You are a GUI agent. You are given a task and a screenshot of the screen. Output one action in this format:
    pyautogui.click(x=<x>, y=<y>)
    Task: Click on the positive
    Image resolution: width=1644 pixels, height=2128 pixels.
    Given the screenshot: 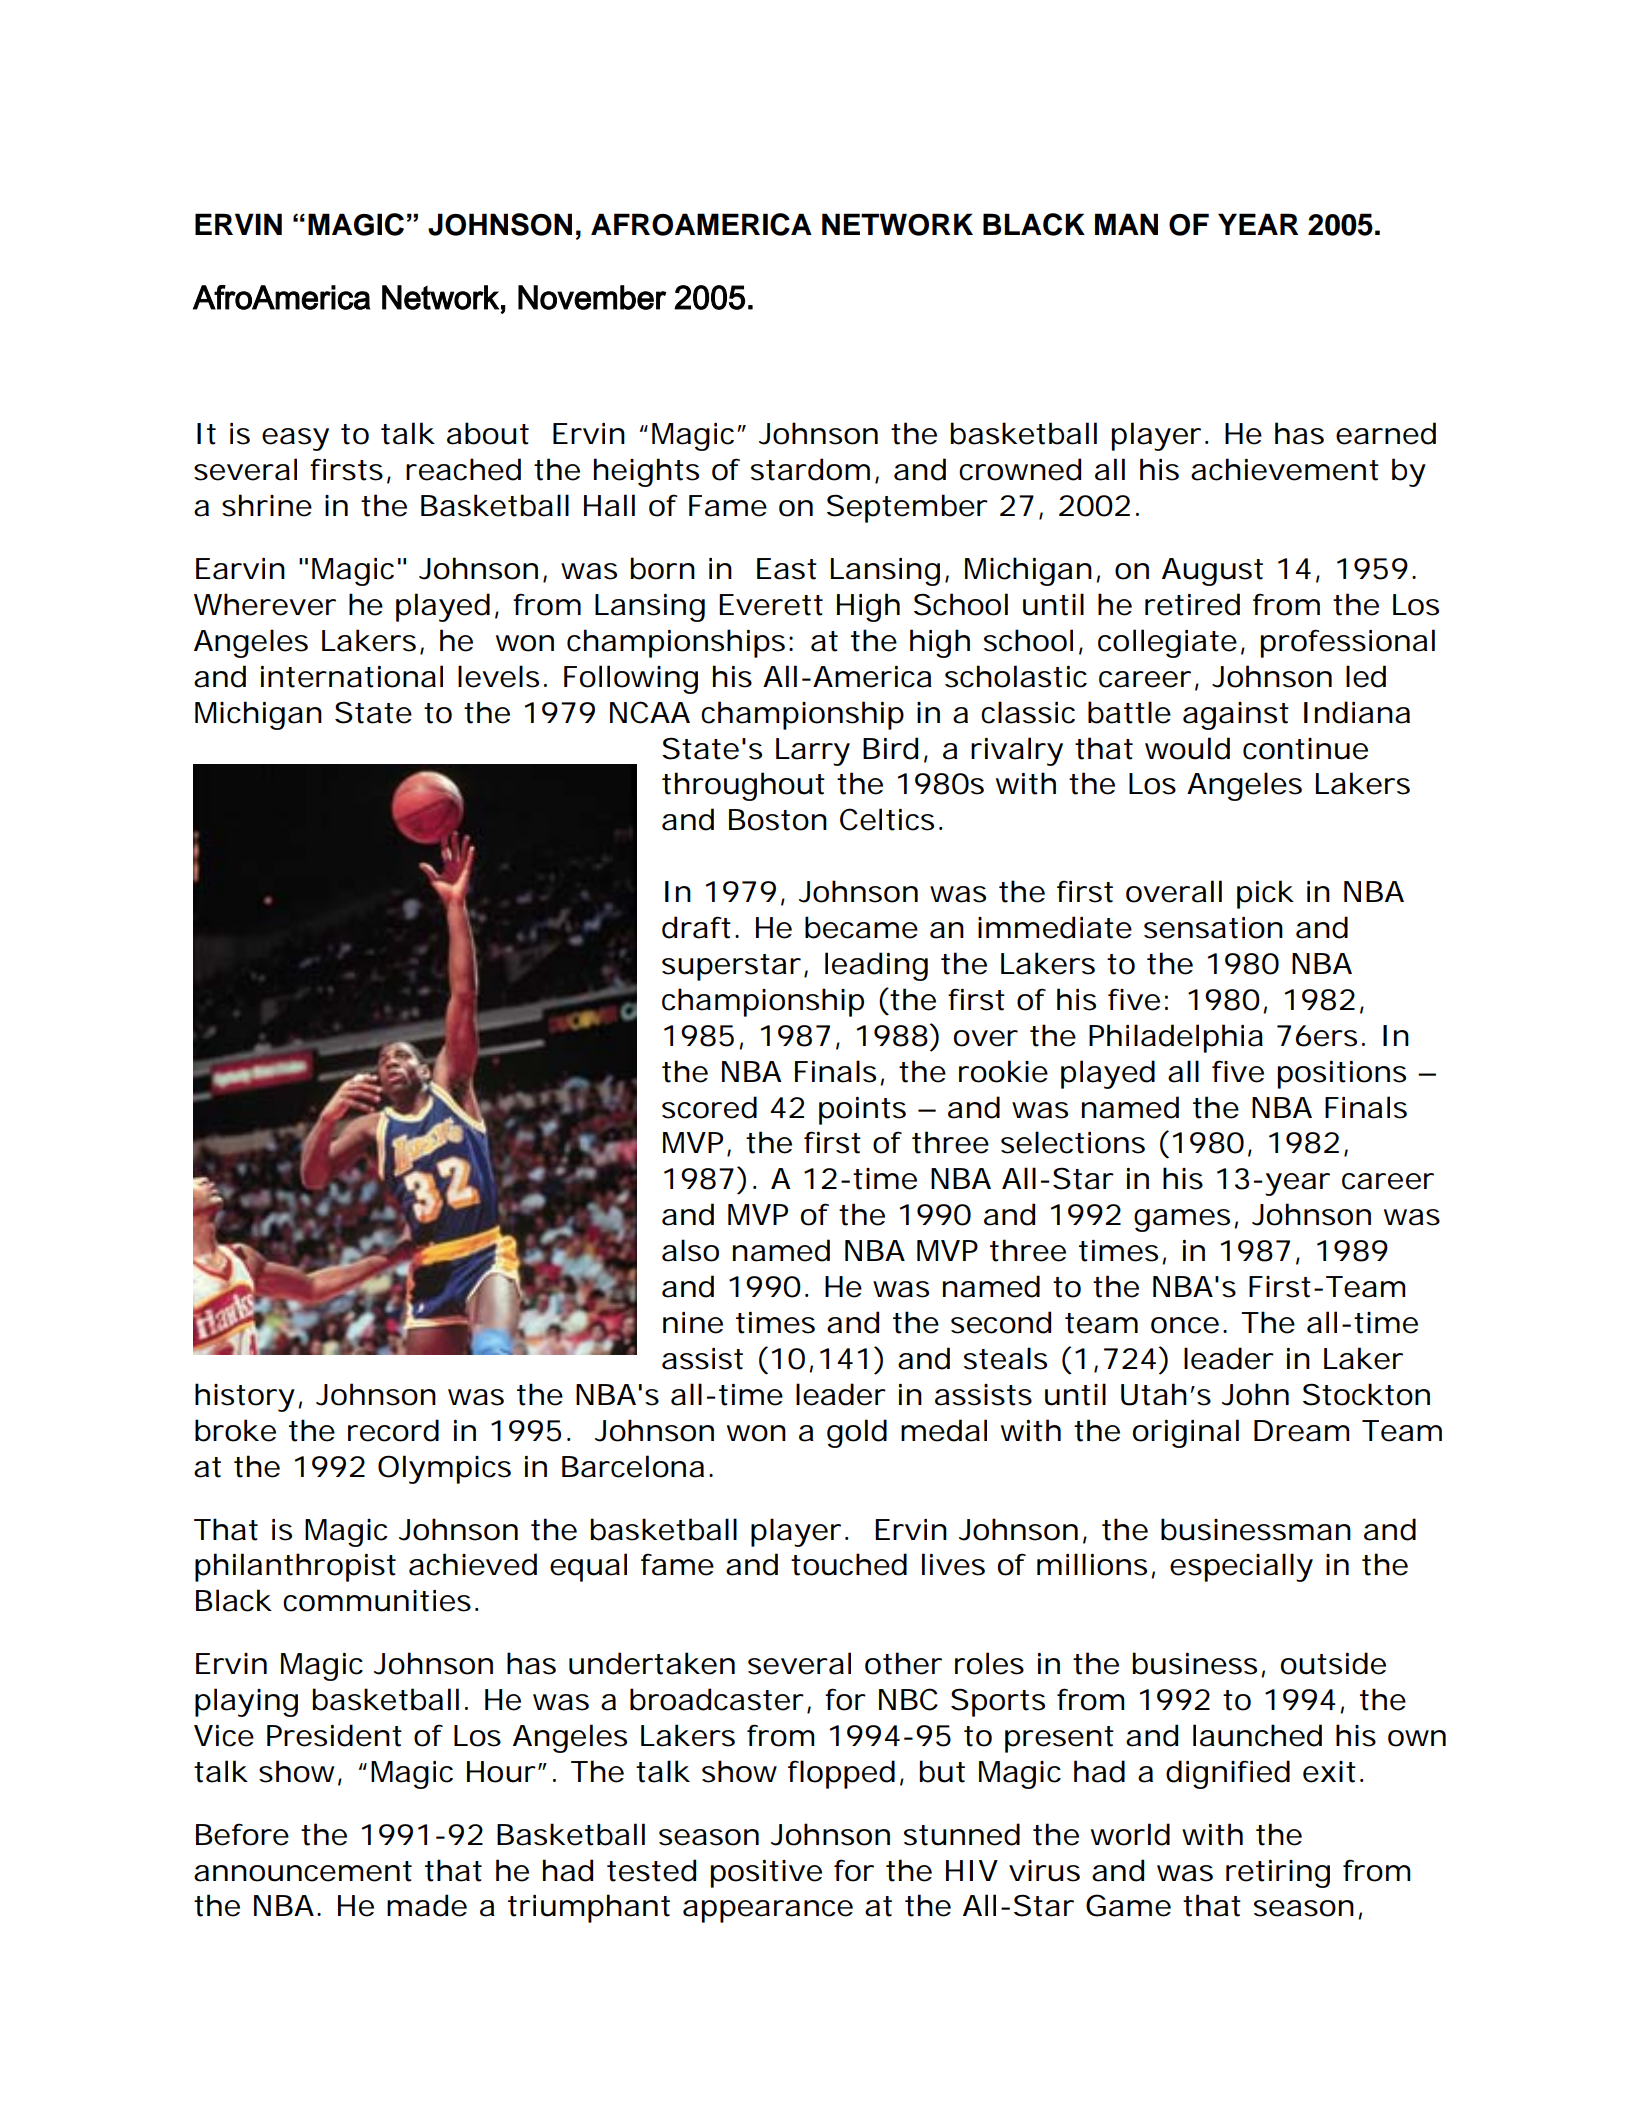 What is the action you would take?
    pyautogui.click(x=766, y=1874)
